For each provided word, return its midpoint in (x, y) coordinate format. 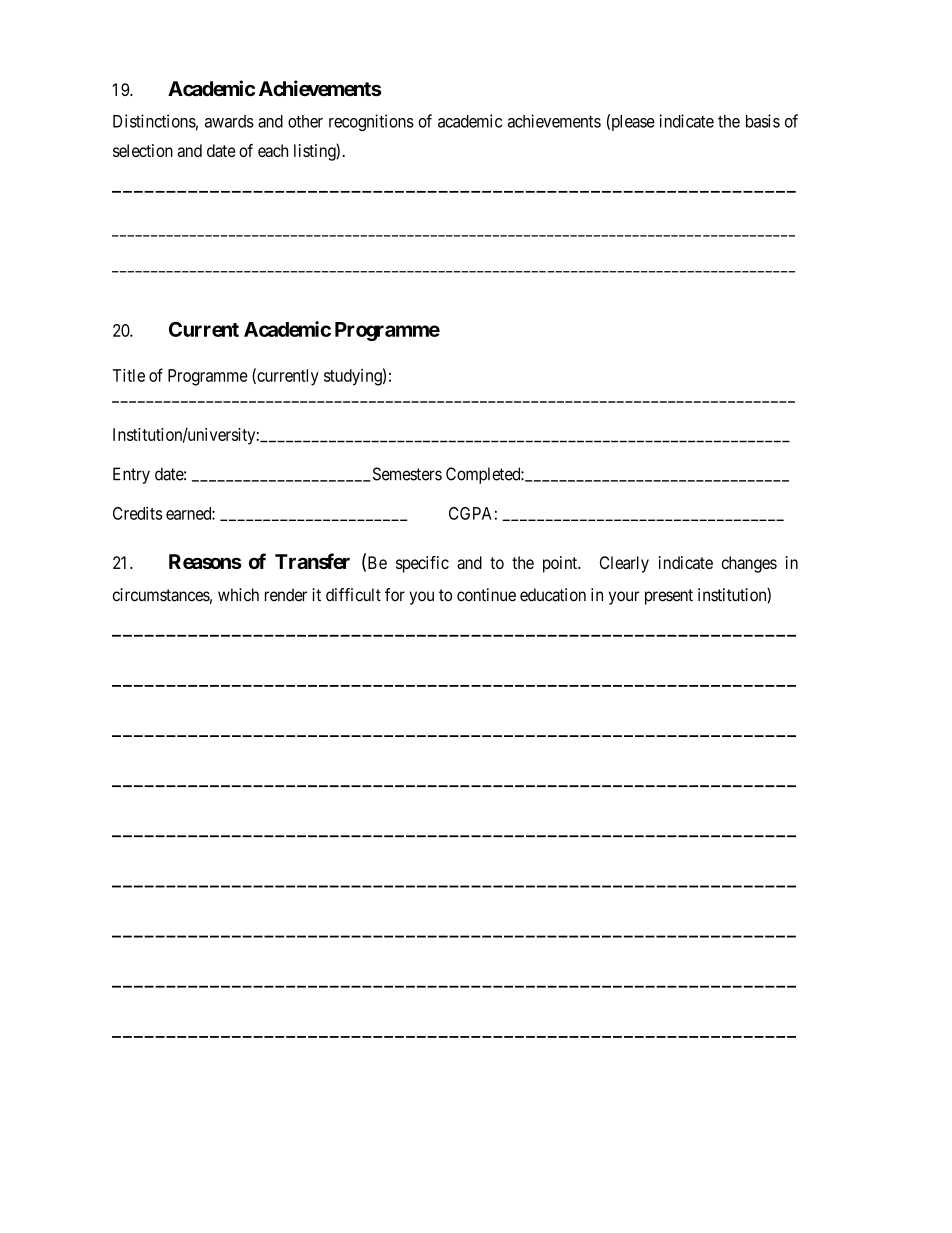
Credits (137, 513)
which (238, 595)
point (561, 564)
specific (422, 564)
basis (763, 121)
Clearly (624, 564)
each (273, 150)
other (305, 121)
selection (143, 150)
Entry (131, 475)
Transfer (312, 561)
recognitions (371, 122)
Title (129, 375)
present (669, 597)
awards (229, 121)
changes (749, 564)
